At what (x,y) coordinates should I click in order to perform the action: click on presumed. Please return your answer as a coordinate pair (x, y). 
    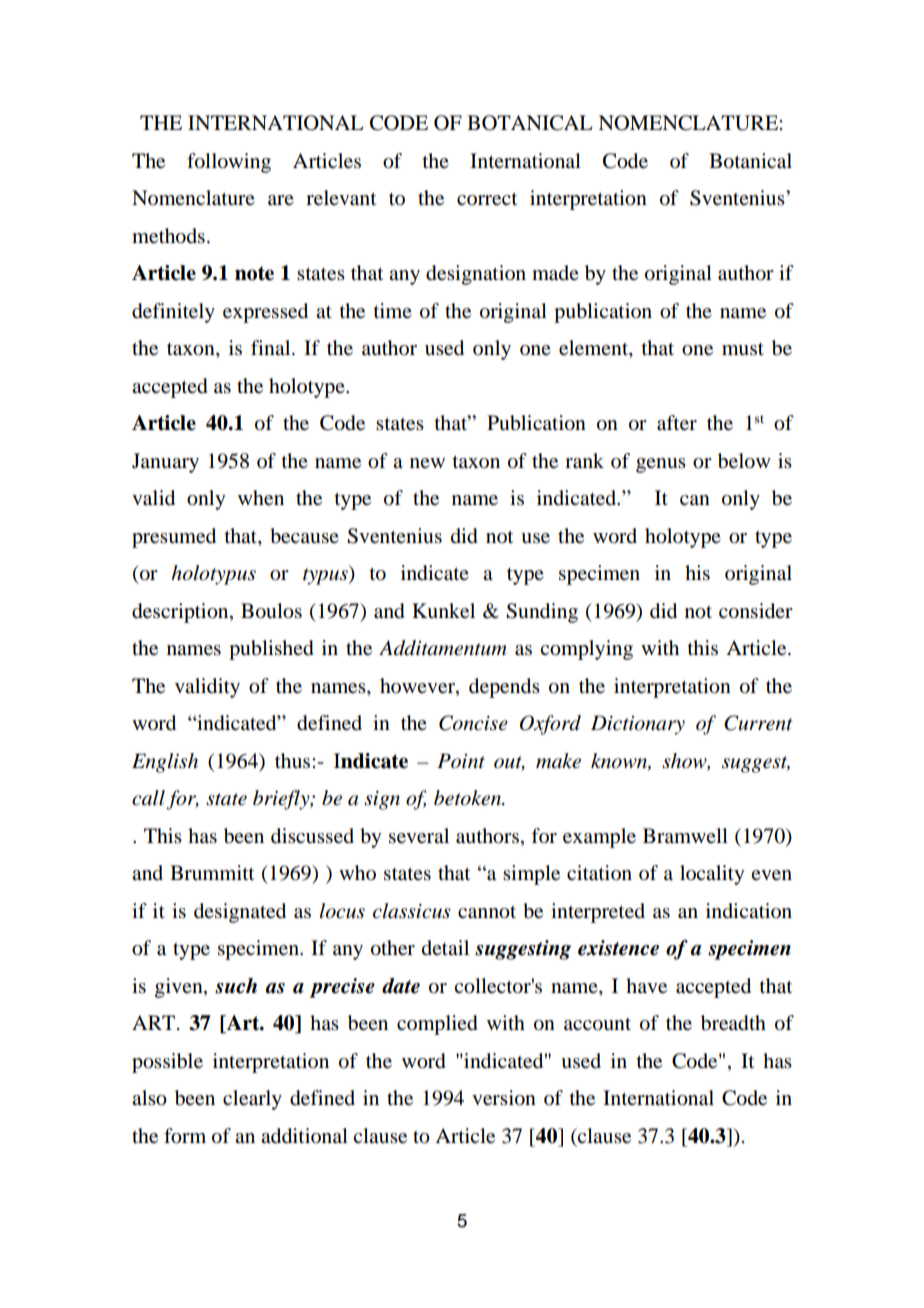
    Looking at the image, I should click on (174, 538).
